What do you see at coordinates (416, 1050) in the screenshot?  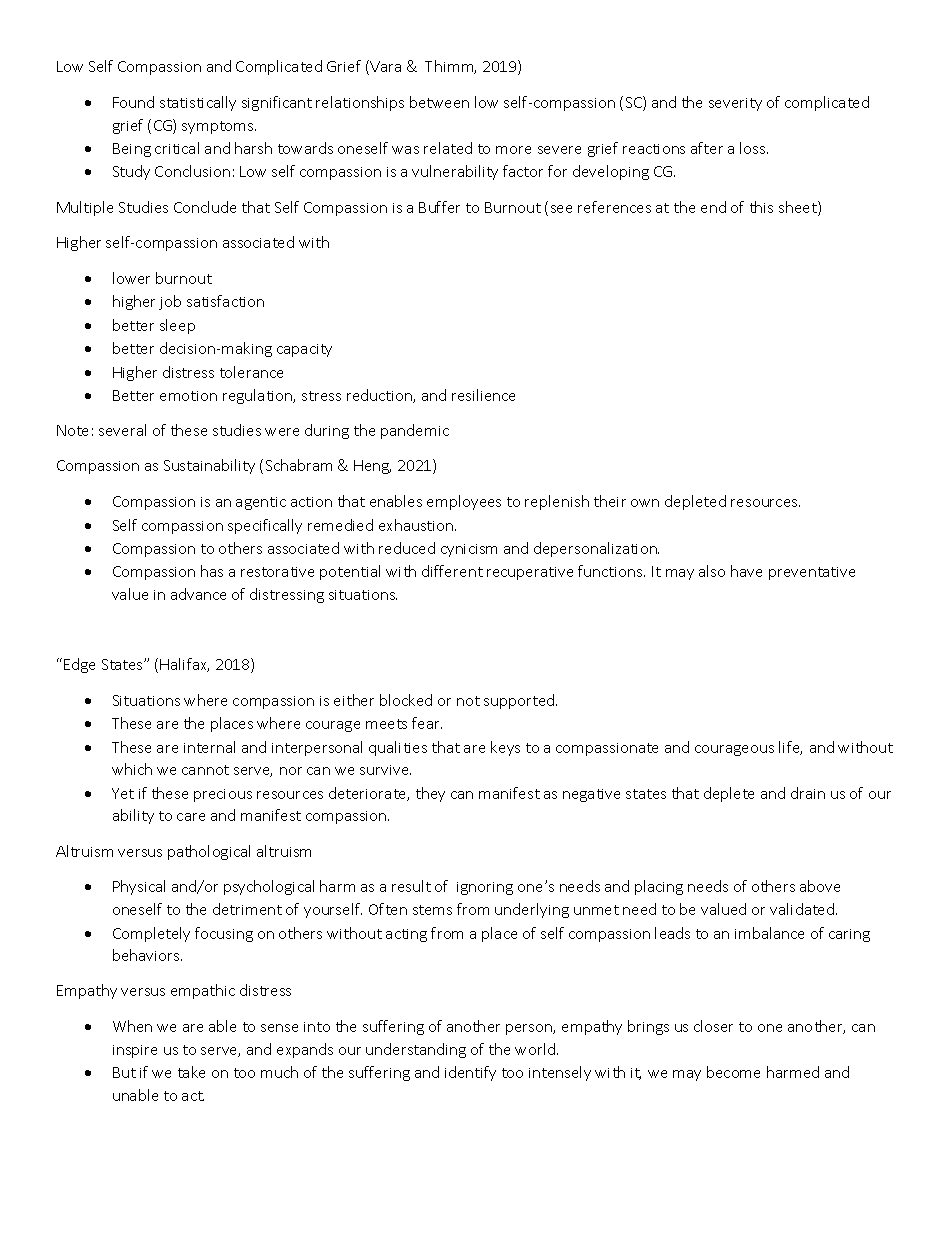 I see `understanding` at bounding box center [416, 1050].
